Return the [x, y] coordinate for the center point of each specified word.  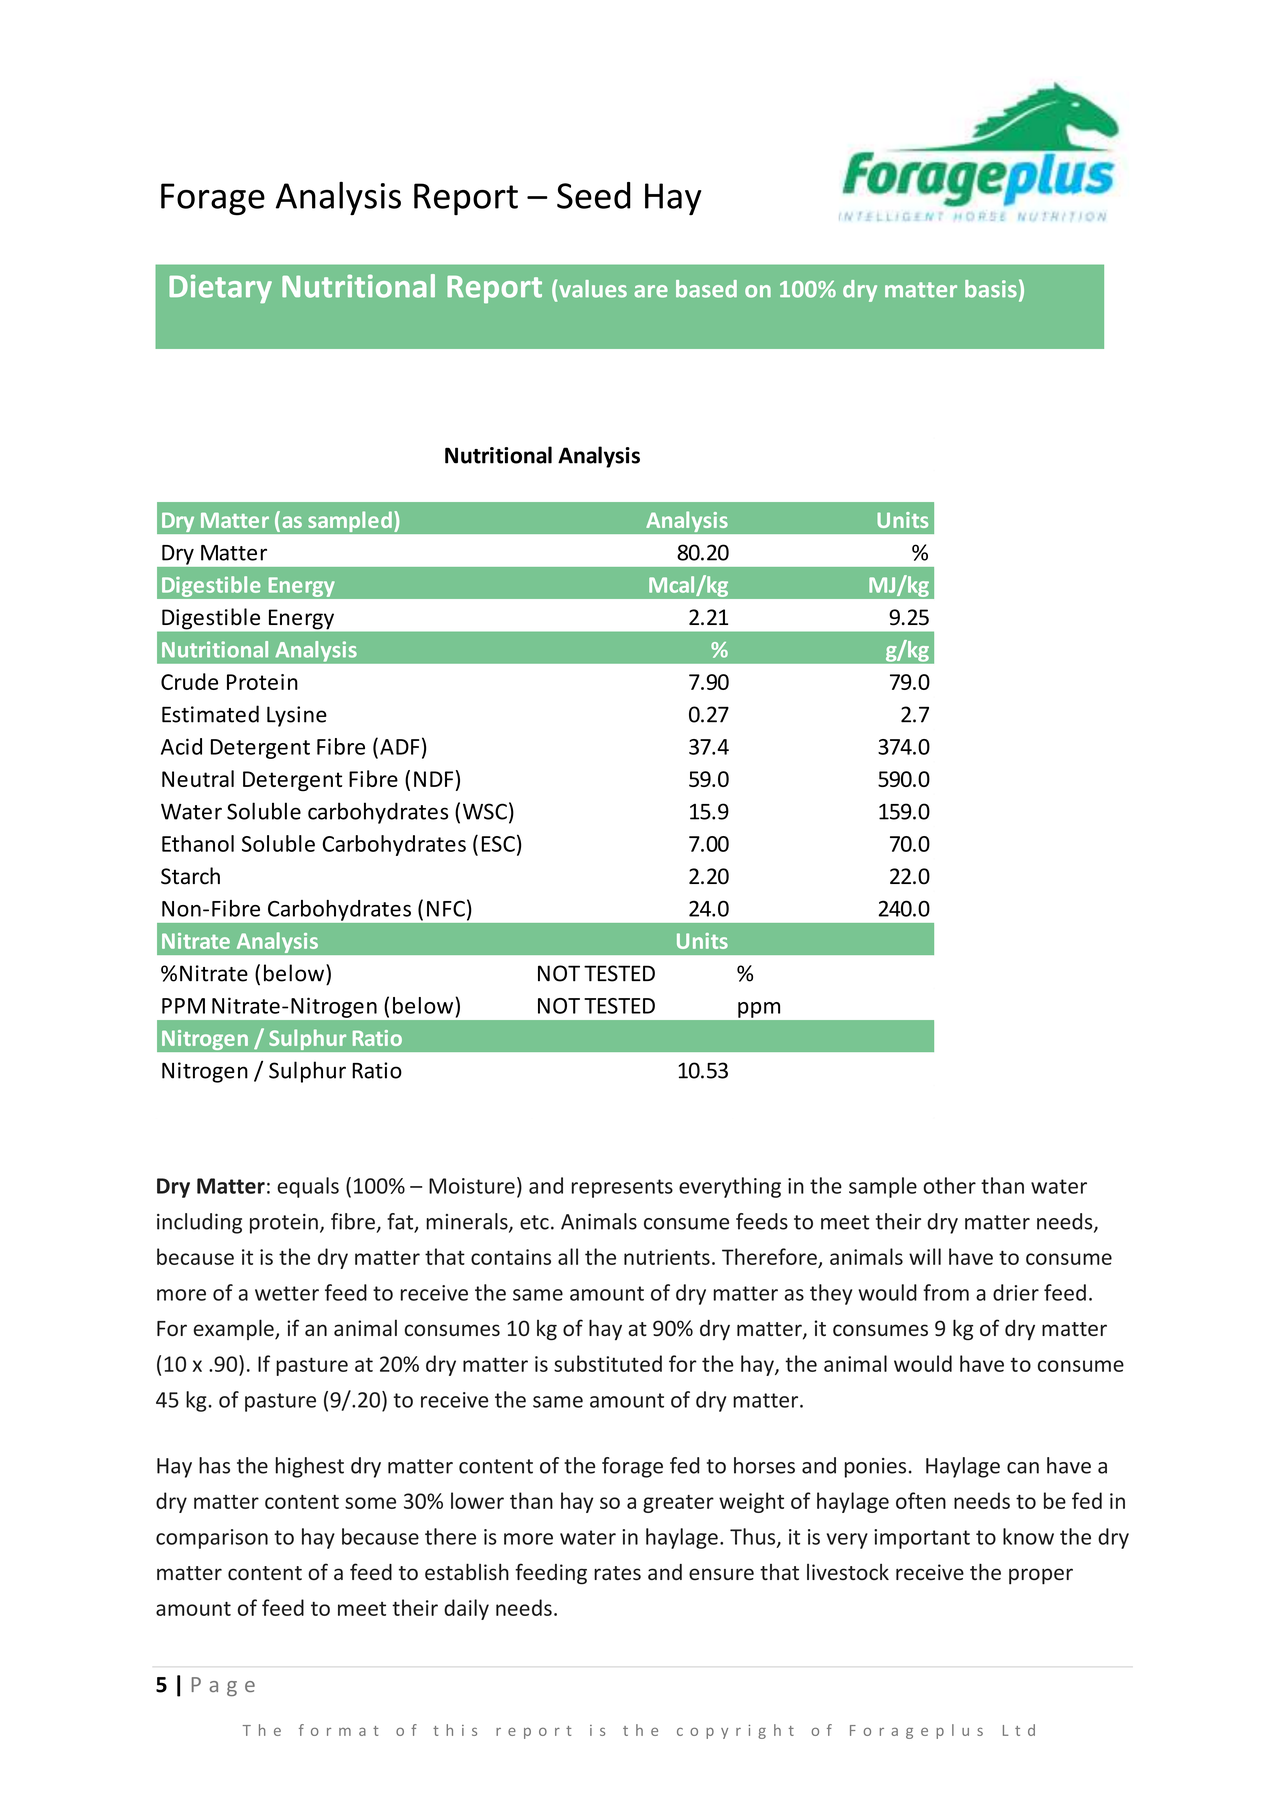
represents [622, 1188]
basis [991, 289]
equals [308, 1187]
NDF [433, 779]
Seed [594, 195]
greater [678, 1504]
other [949, 1185]
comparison [212, 1539]
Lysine [297, 716]
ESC [498, 844]
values [593, 289]
